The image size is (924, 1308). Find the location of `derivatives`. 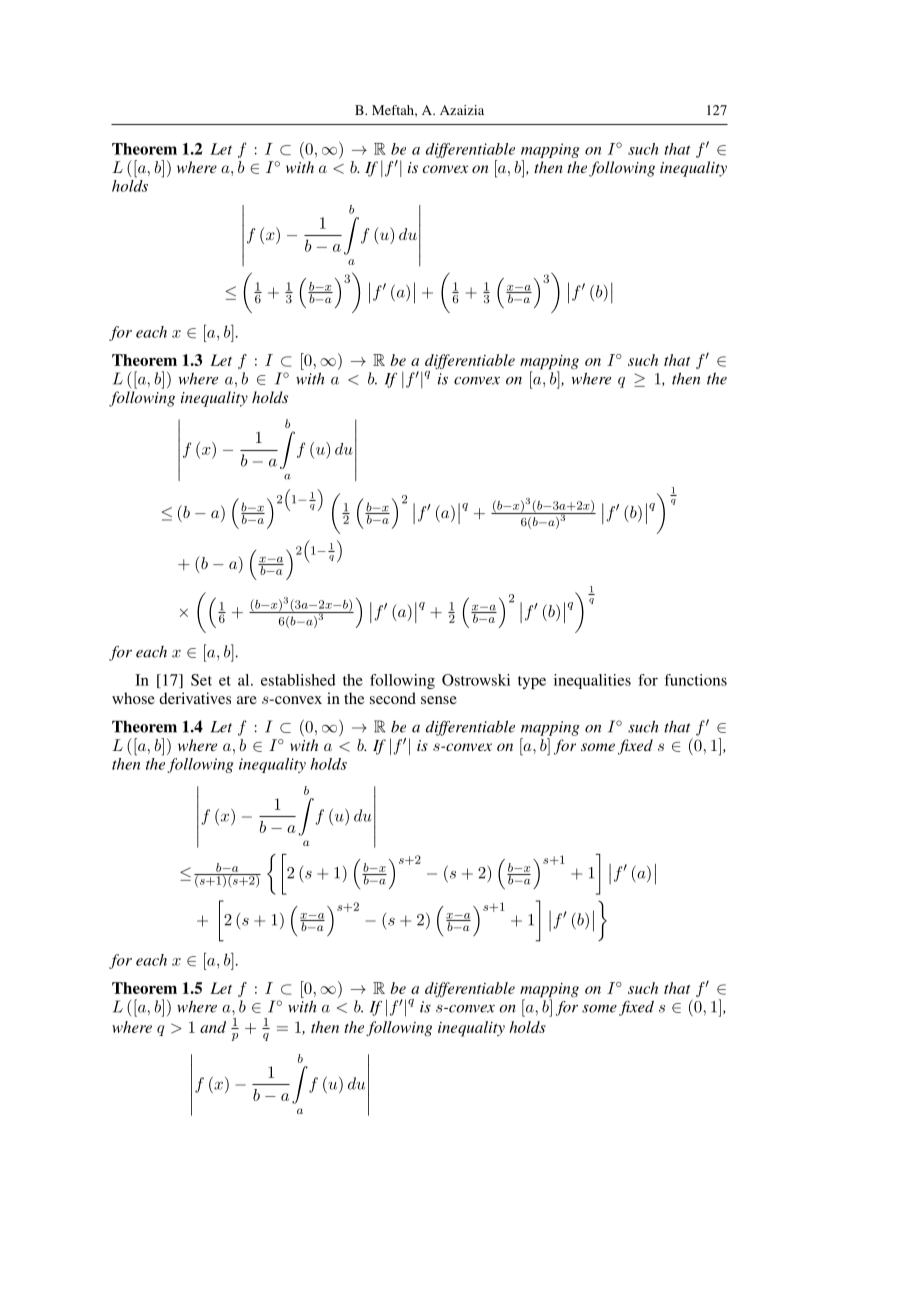

derivatives is located at coordinates (195, 698).
